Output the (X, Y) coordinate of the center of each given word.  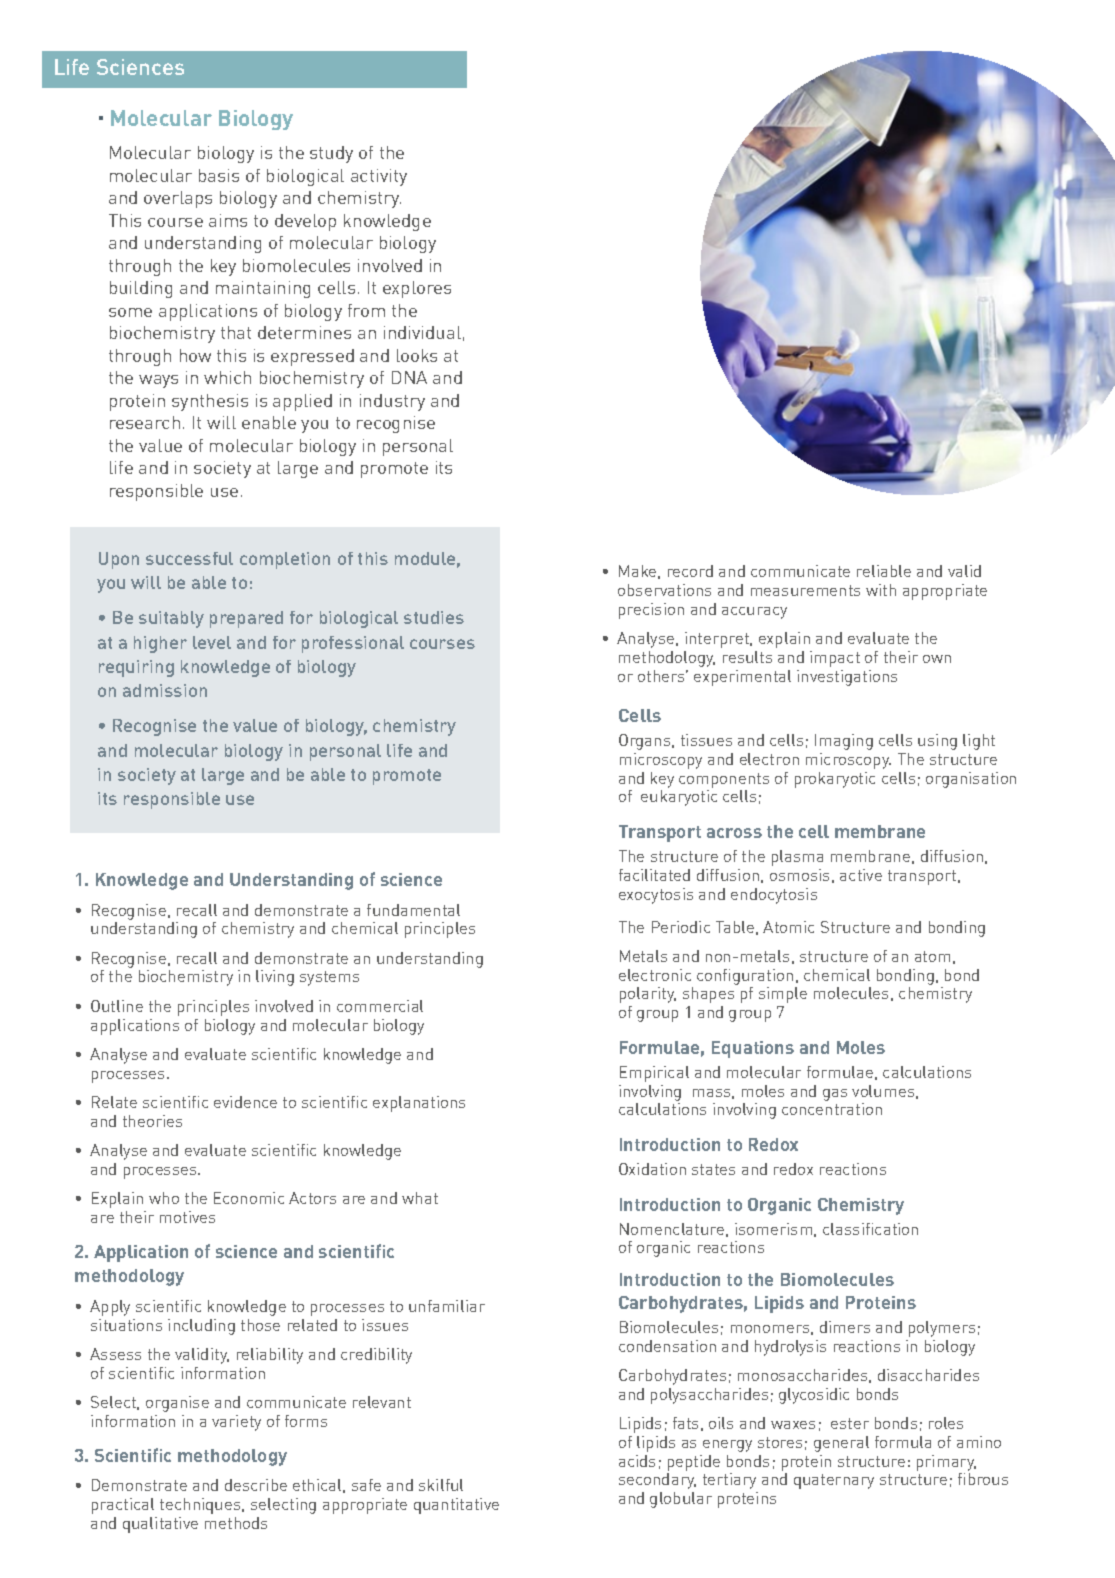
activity (379, 177)
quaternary (834, 1481)
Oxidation (652, 1169)
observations (664, 590)
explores (417, 289)
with (881, 590)
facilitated (654, 875)
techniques (201, 1506)
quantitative (456, 1506)
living (275, 978)
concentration (832, 1109)
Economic (249, 1198)
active (861, 875)
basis (219, 175)
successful (189, 558)
